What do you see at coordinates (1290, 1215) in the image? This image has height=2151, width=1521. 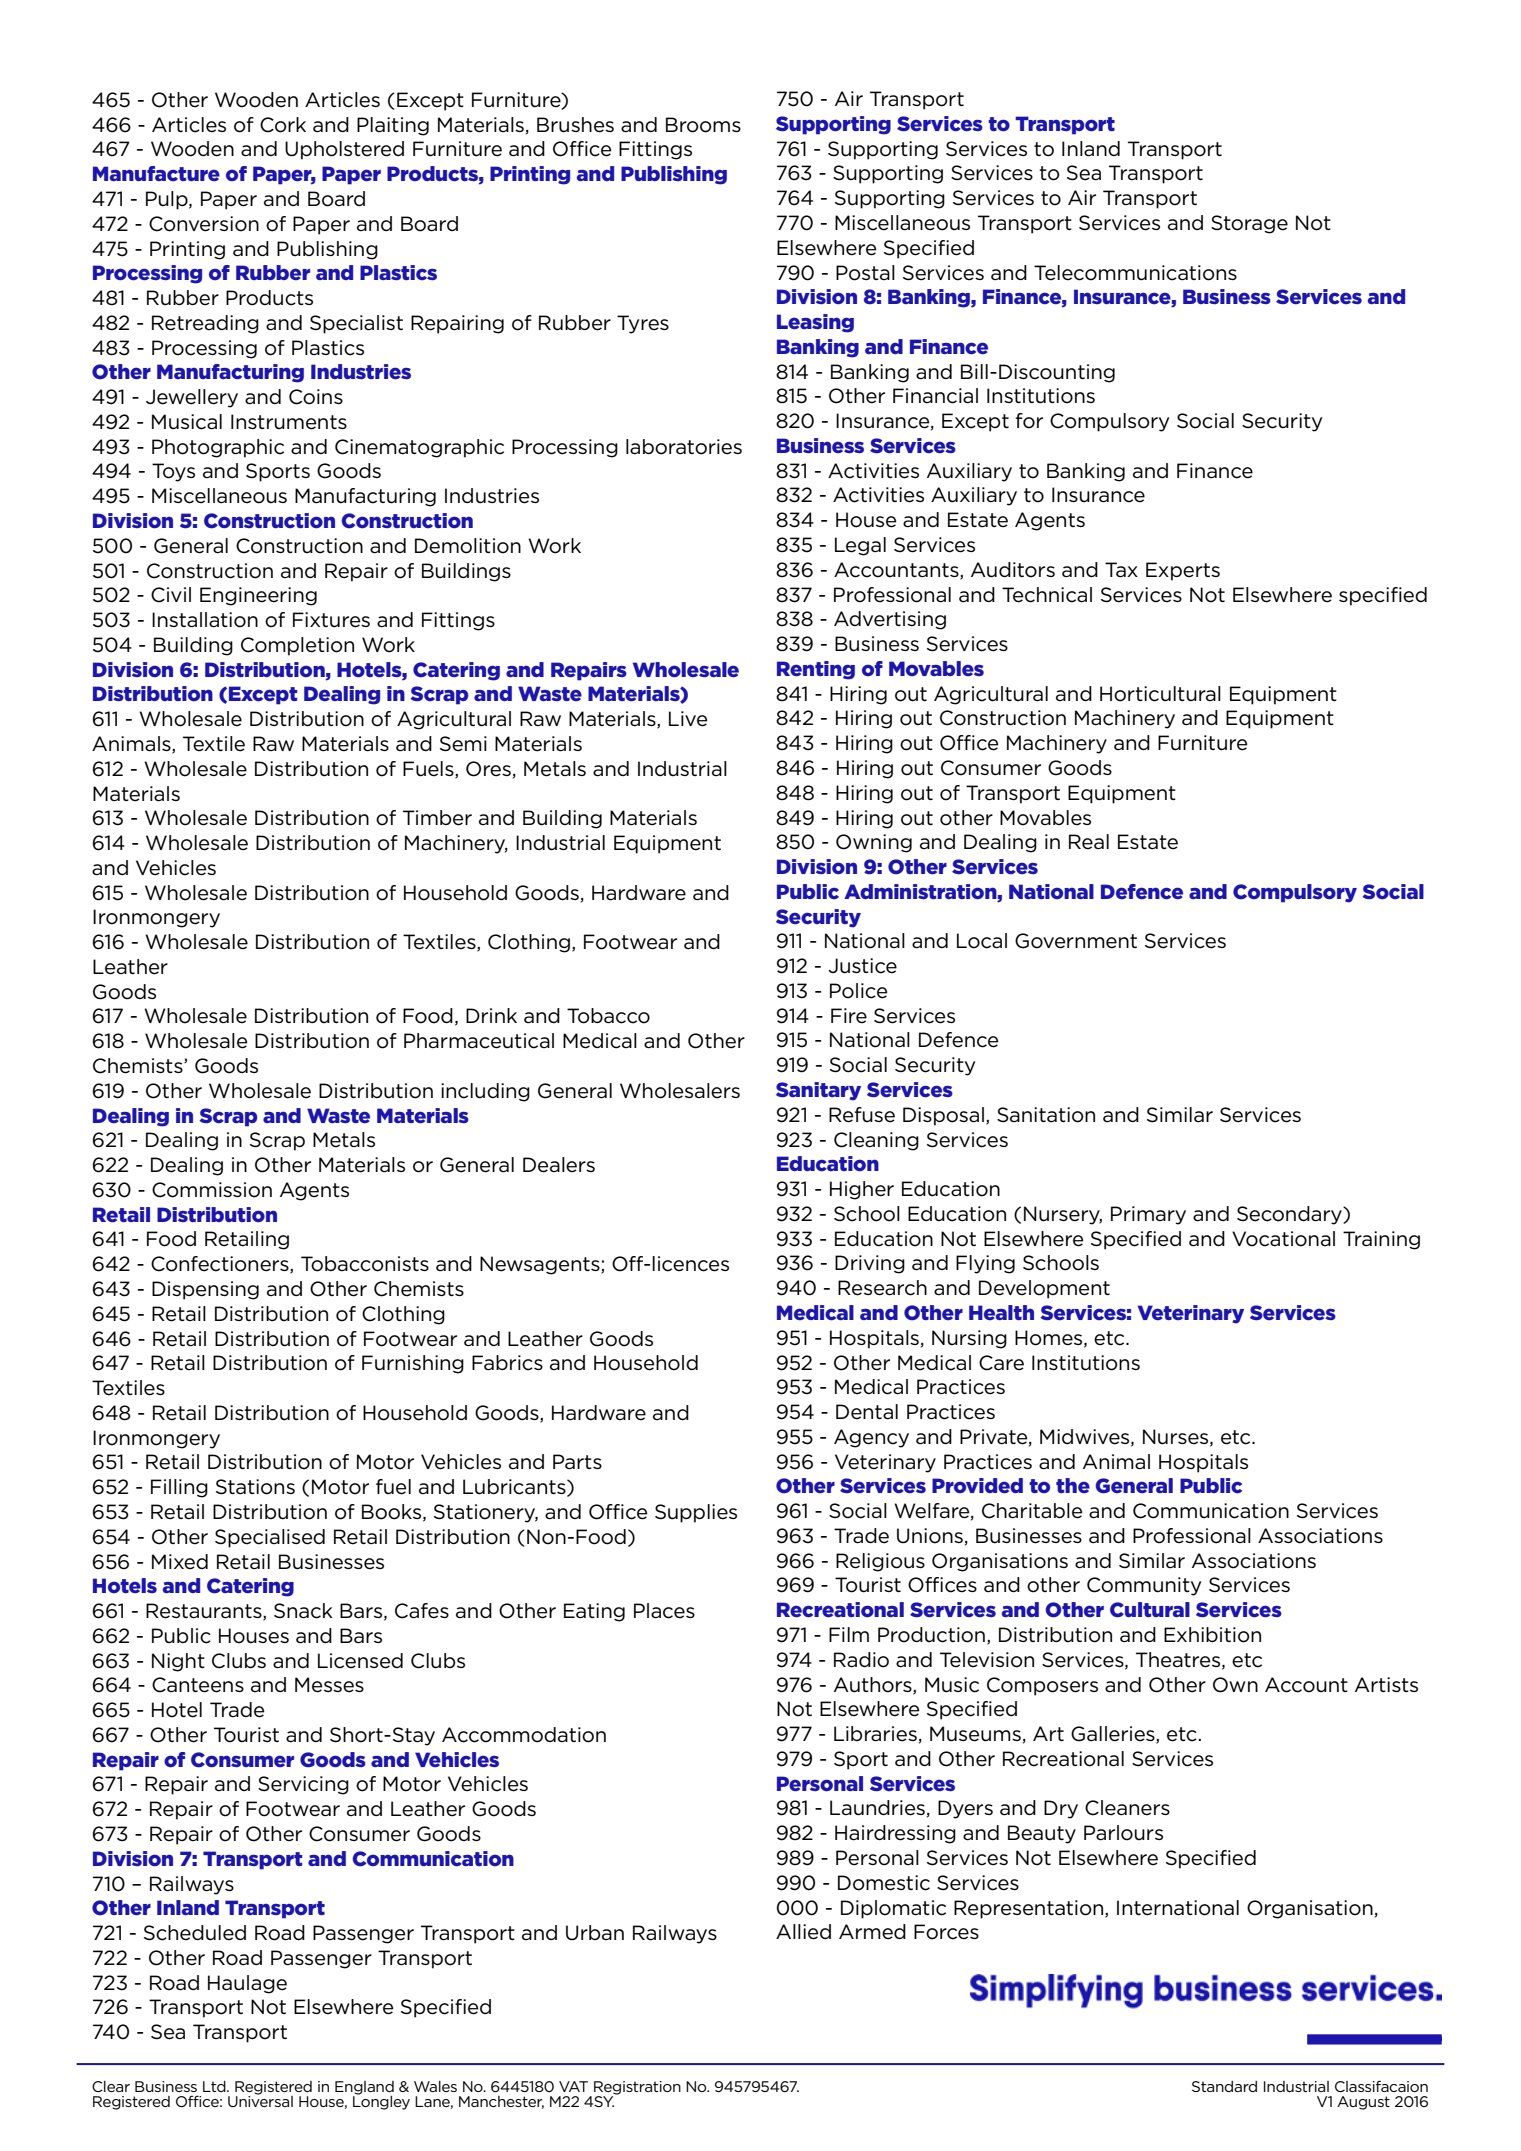 I see `Secondary` at bounding box center [1290, 1215].
